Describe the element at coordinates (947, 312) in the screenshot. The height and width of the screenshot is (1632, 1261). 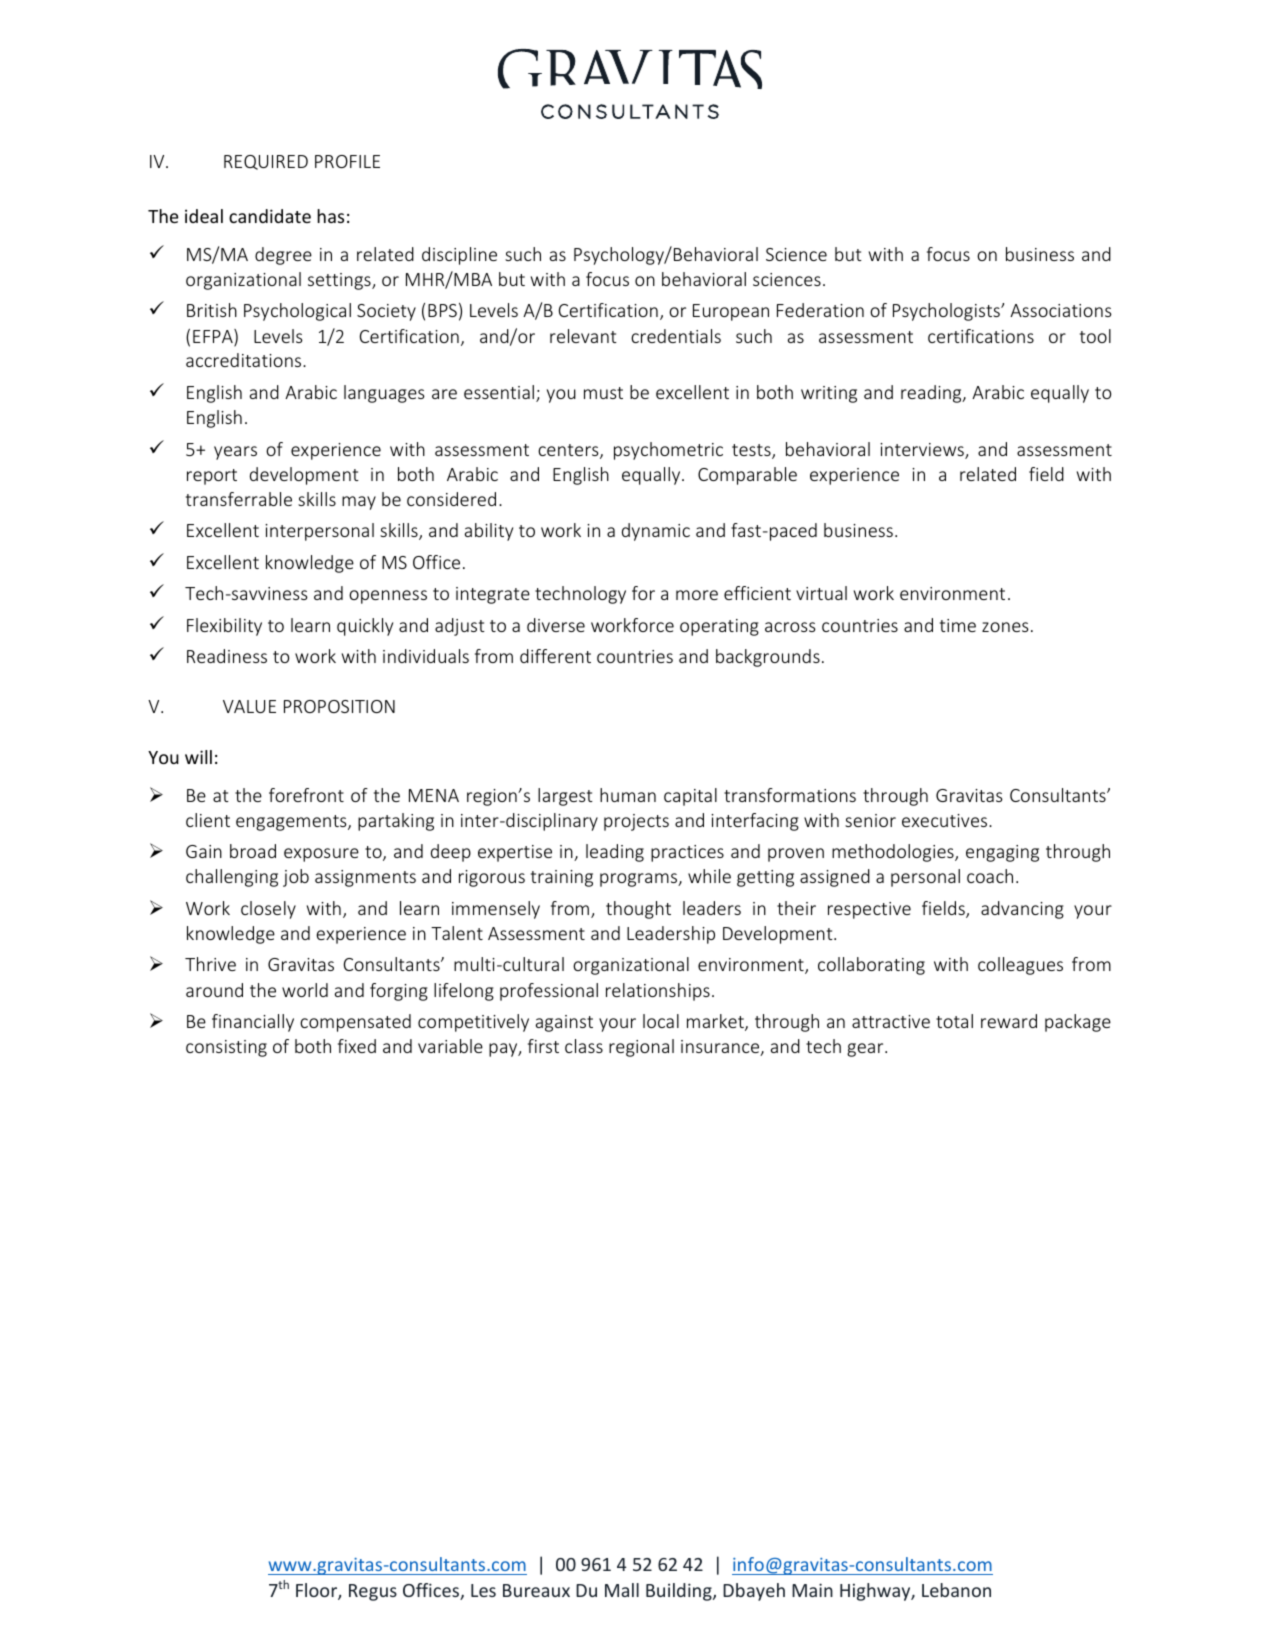
I see `Psychologists` at that location.
